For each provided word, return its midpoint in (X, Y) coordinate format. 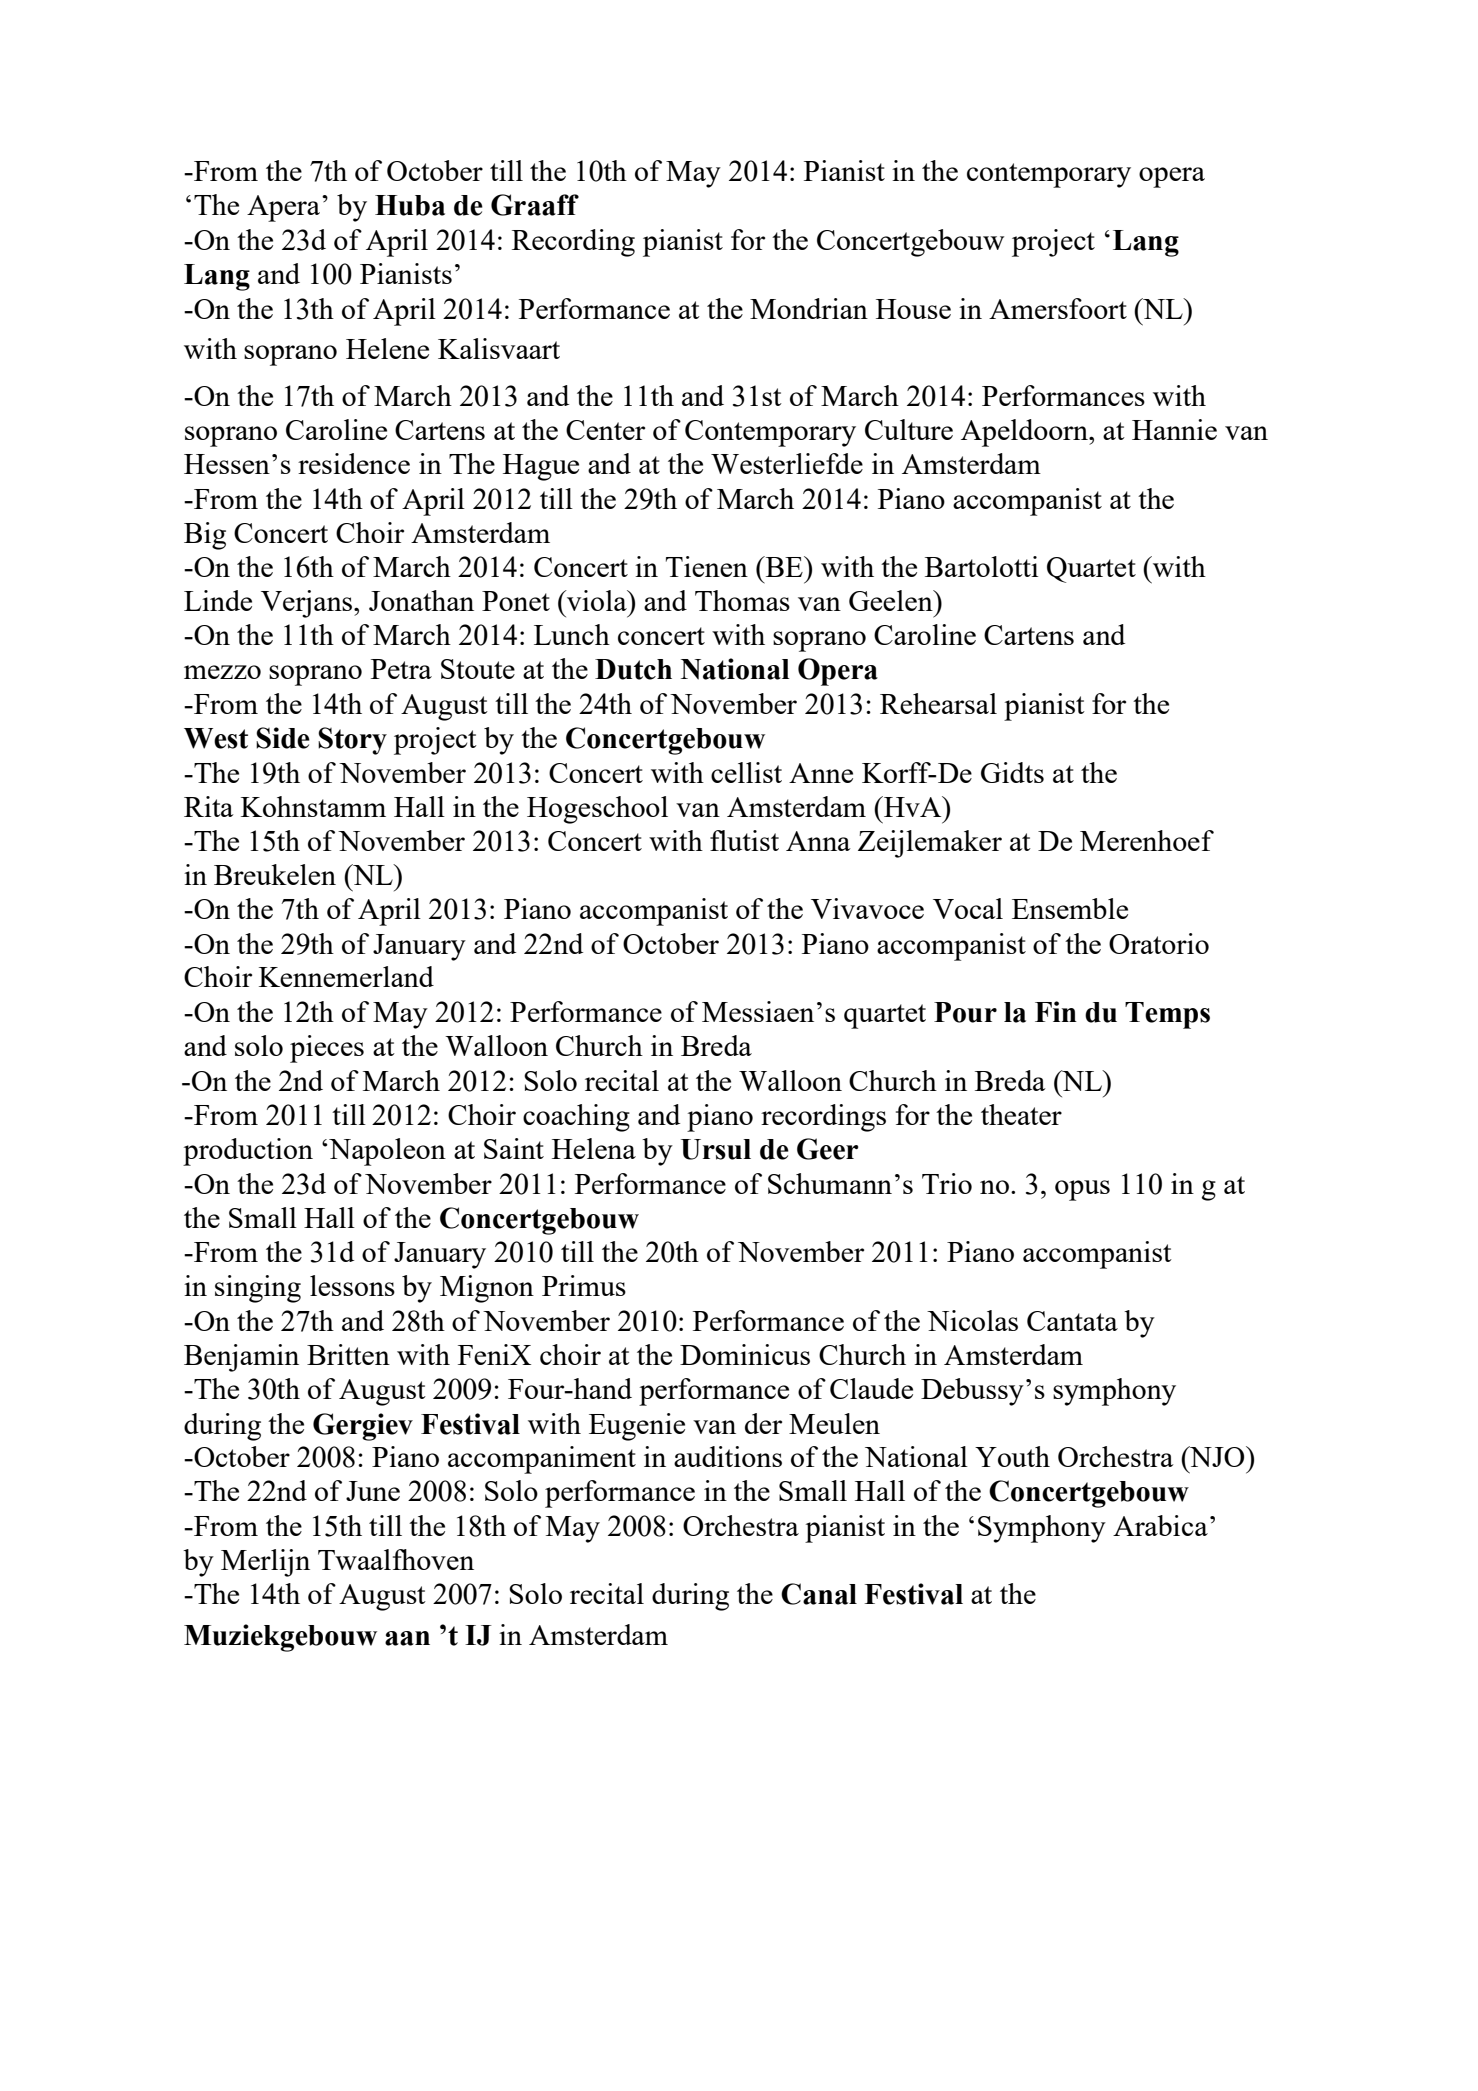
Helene (387, 348)
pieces (327, 1049)
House (913, 309)
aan (407, 1638)
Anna (818, 841)
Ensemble (1070, 908)
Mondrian (809, 308)
